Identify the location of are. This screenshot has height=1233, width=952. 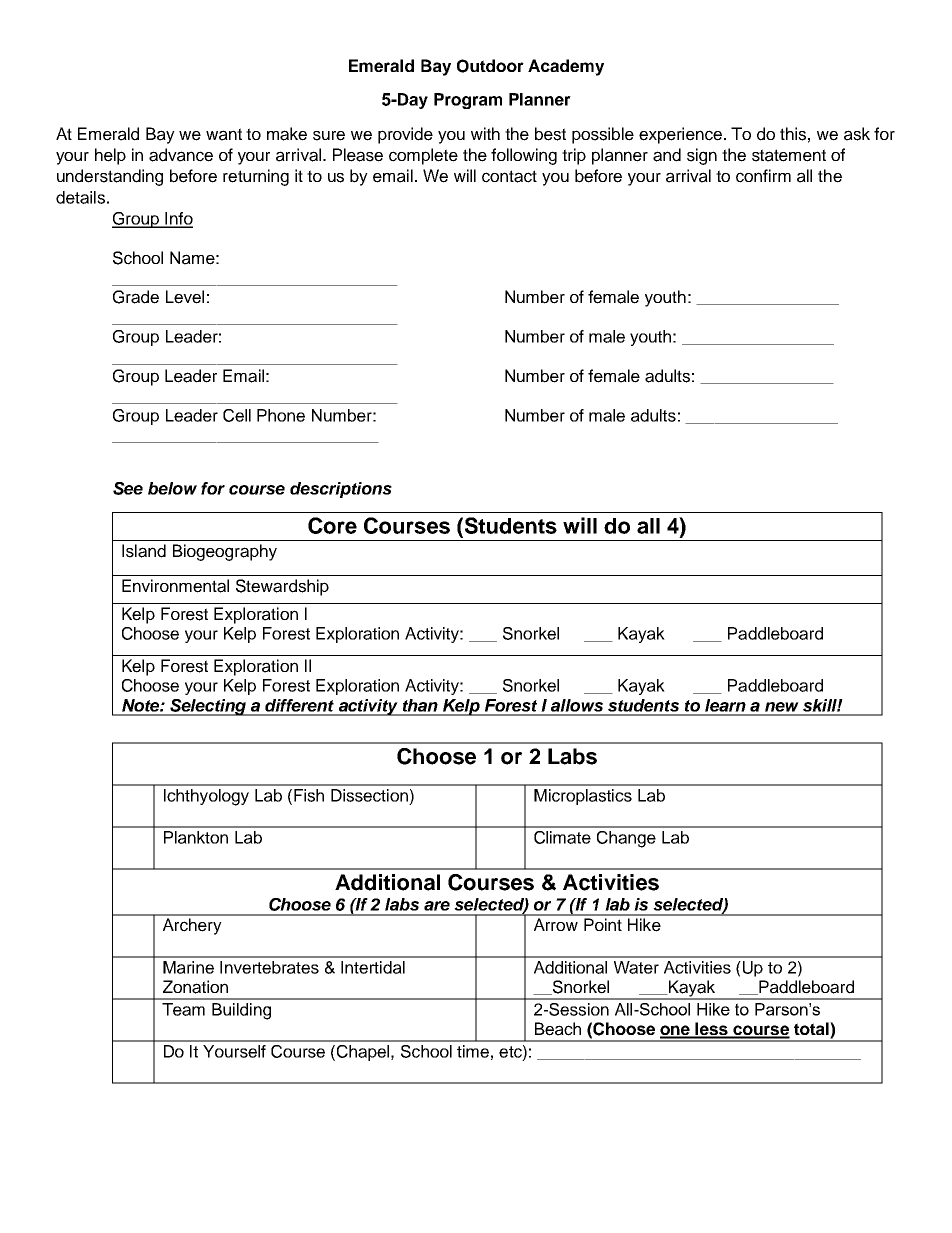
(437, 906).
